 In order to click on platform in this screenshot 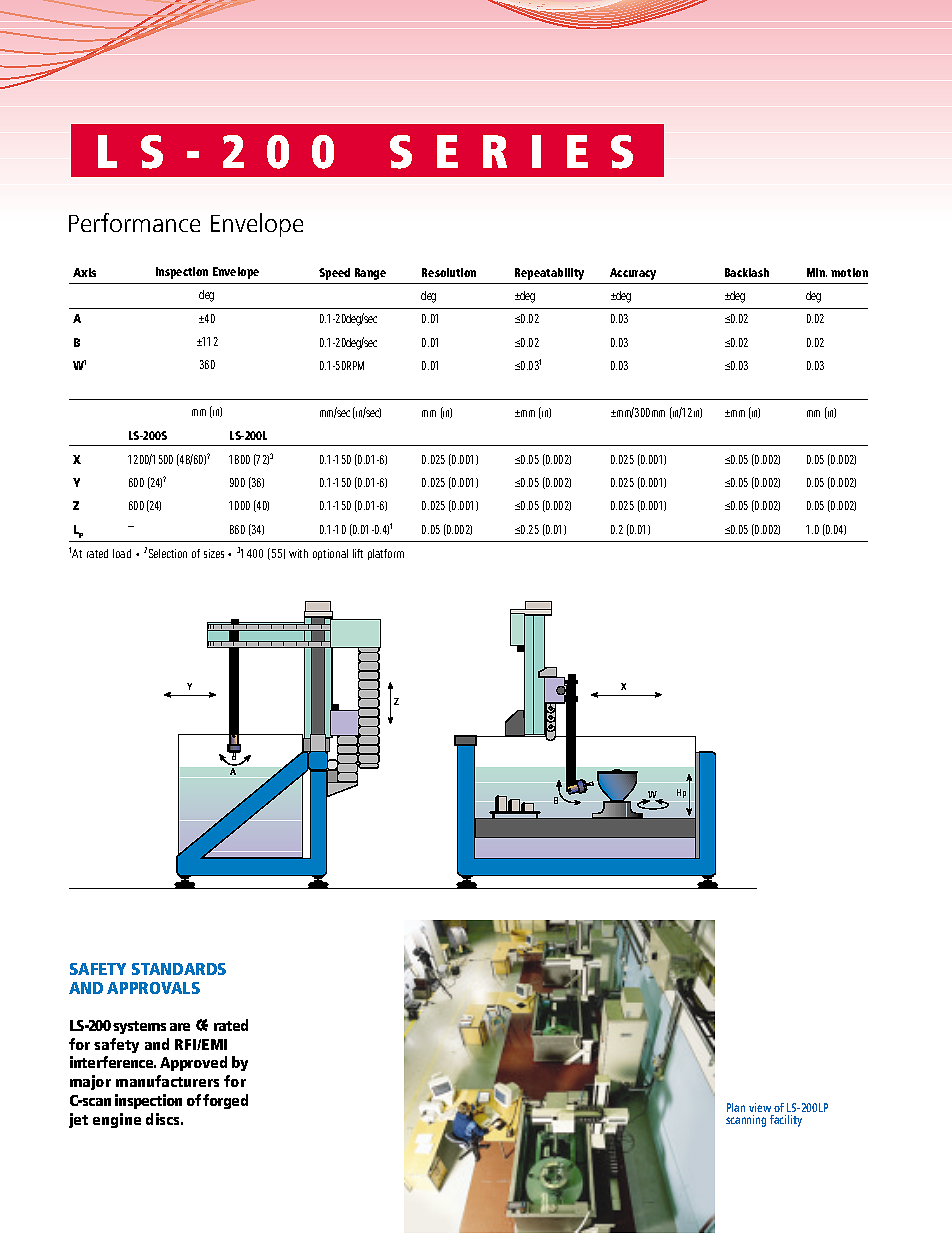, I will do `click(386, 554)`.
